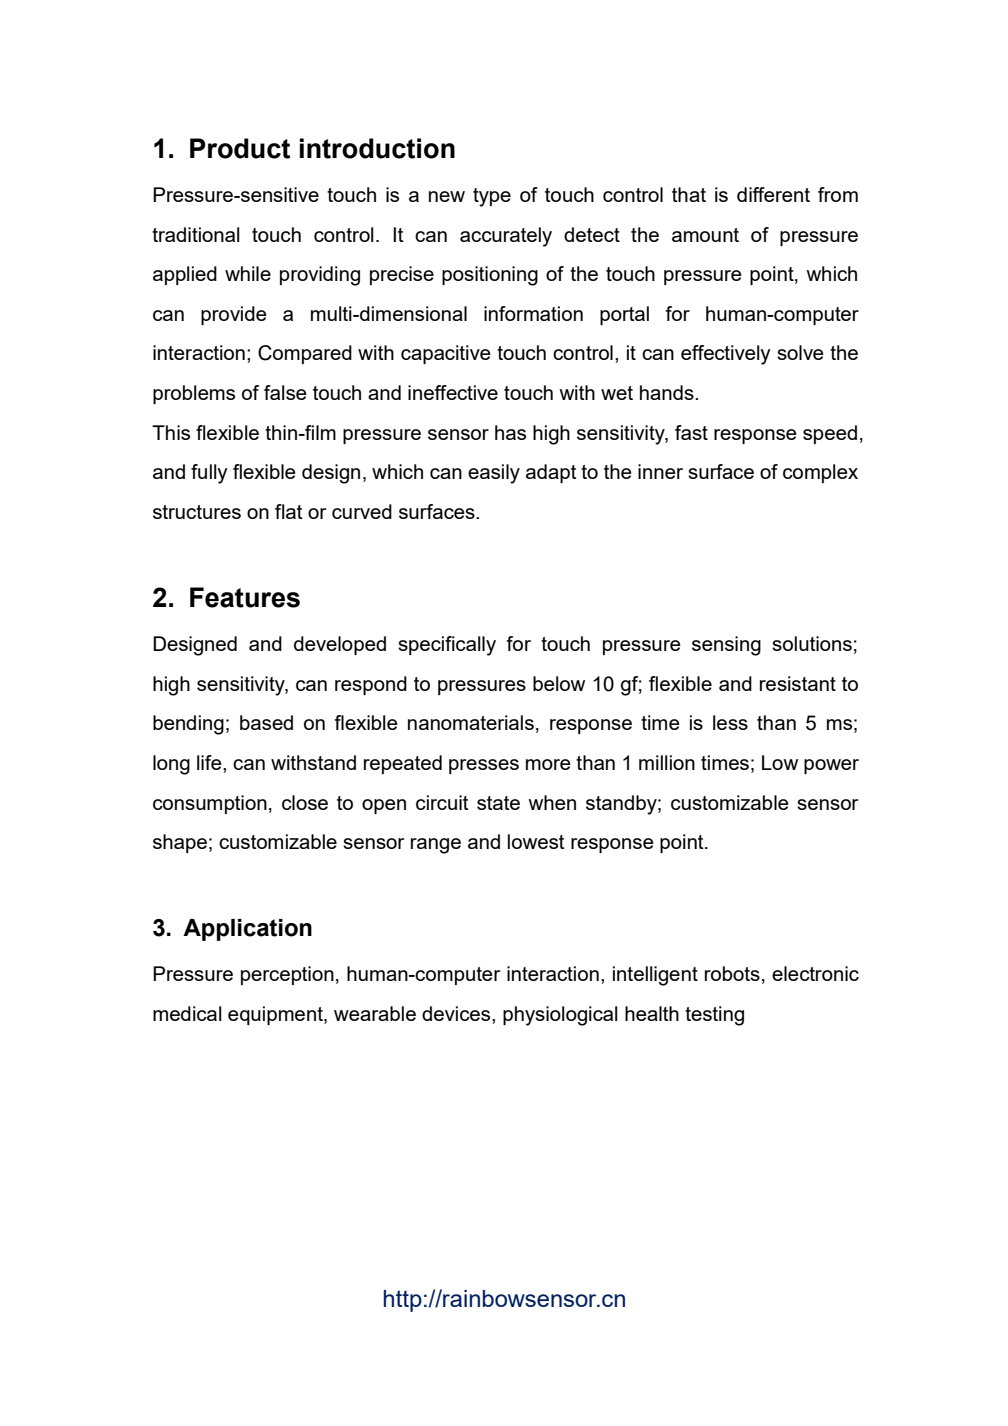 The image size is (1008, 1426). Describe the element at coordinates (773, 194) in the screenshot. I see `different` at that location.
